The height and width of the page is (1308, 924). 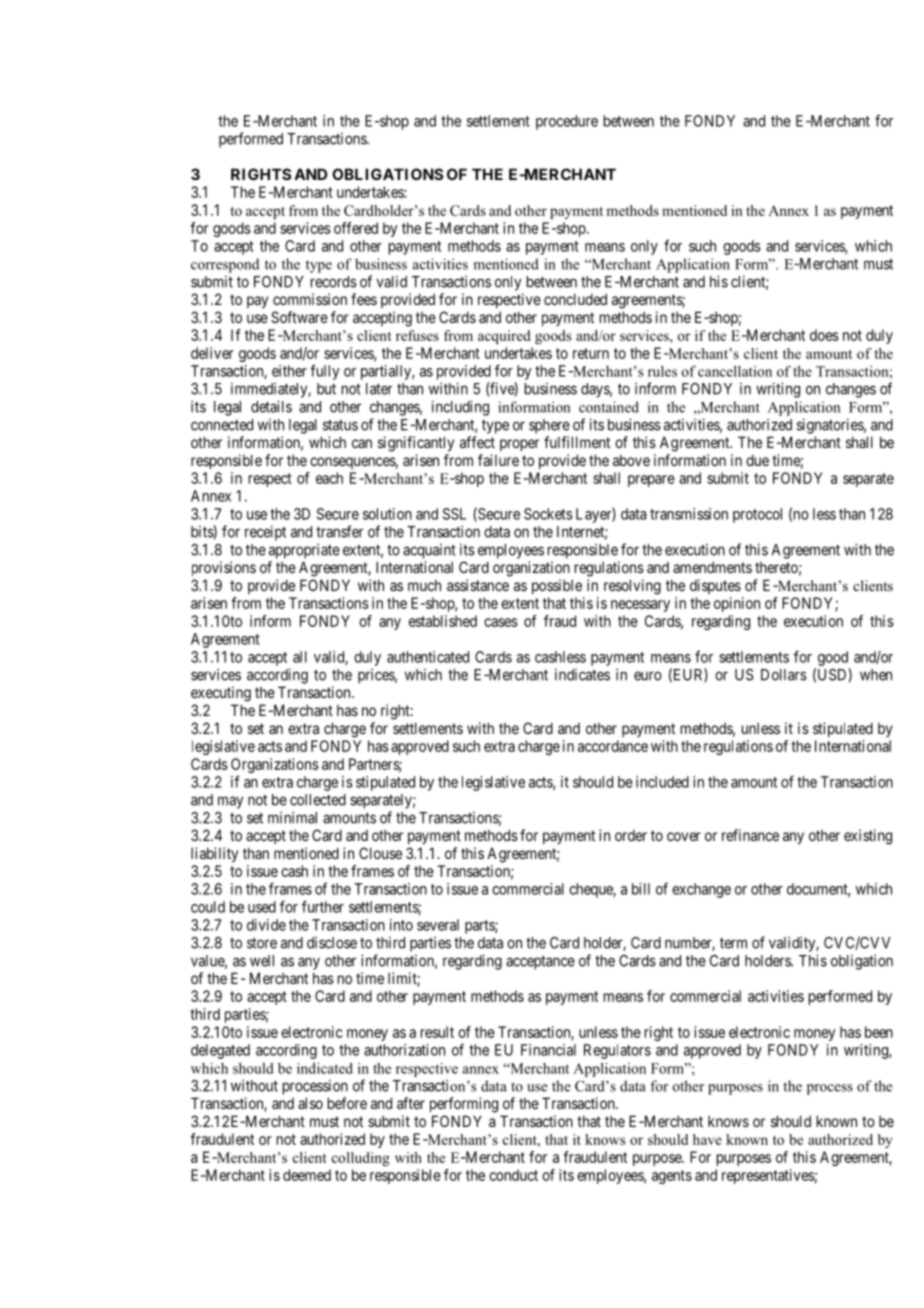 What do you see at coordinates (356, 228) in the page?
I see `offered` at bounding box center [356, 228].
